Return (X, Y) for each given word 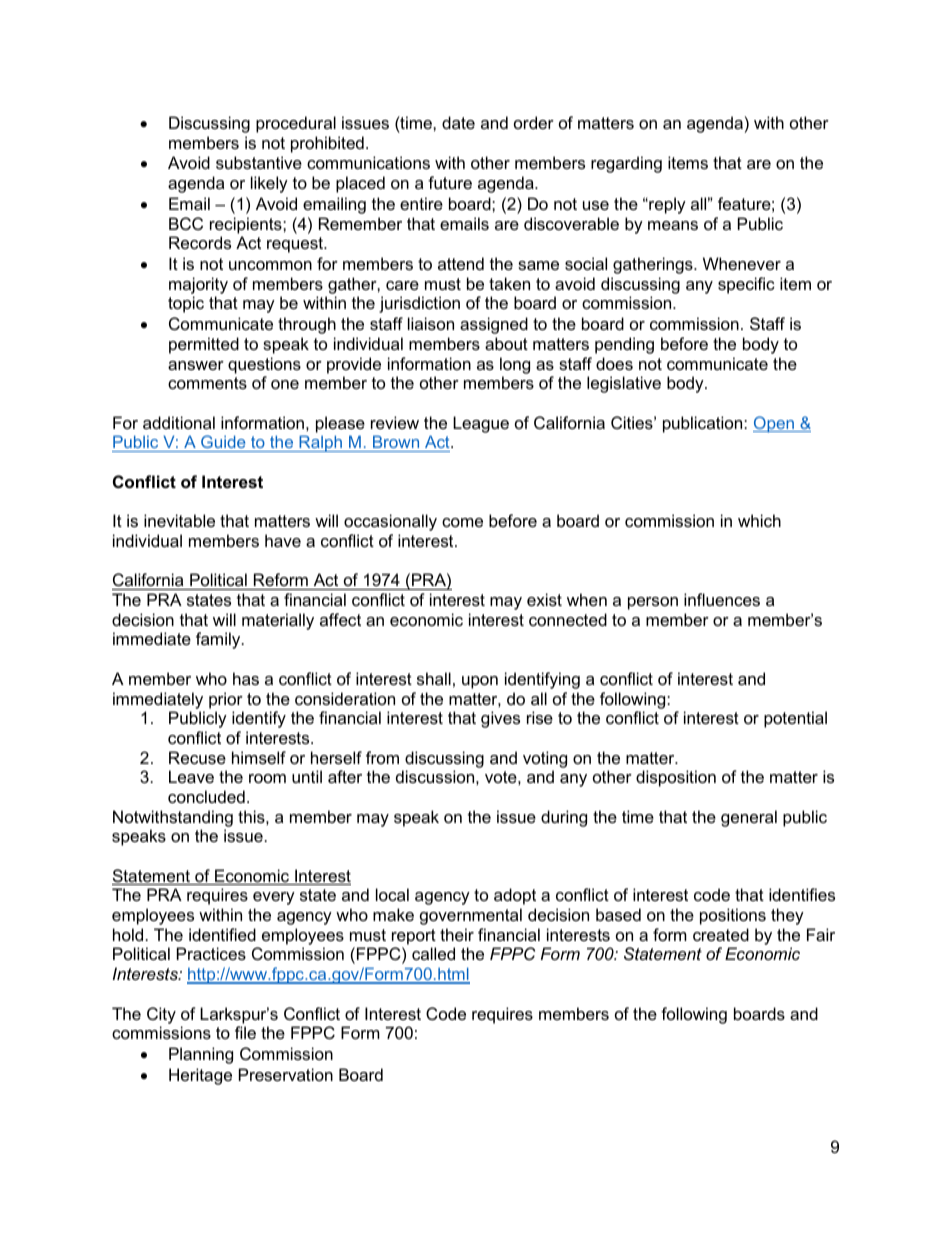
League (481, 424)
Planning (201, 1055)
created (721, 934)
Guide (223, 443)
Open (775, 424)
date (458, 122)
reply (666, 205)
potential (795, 719)
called (433, 953)
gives (500, 719)
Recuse (197, 757)
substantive (259, 162)
